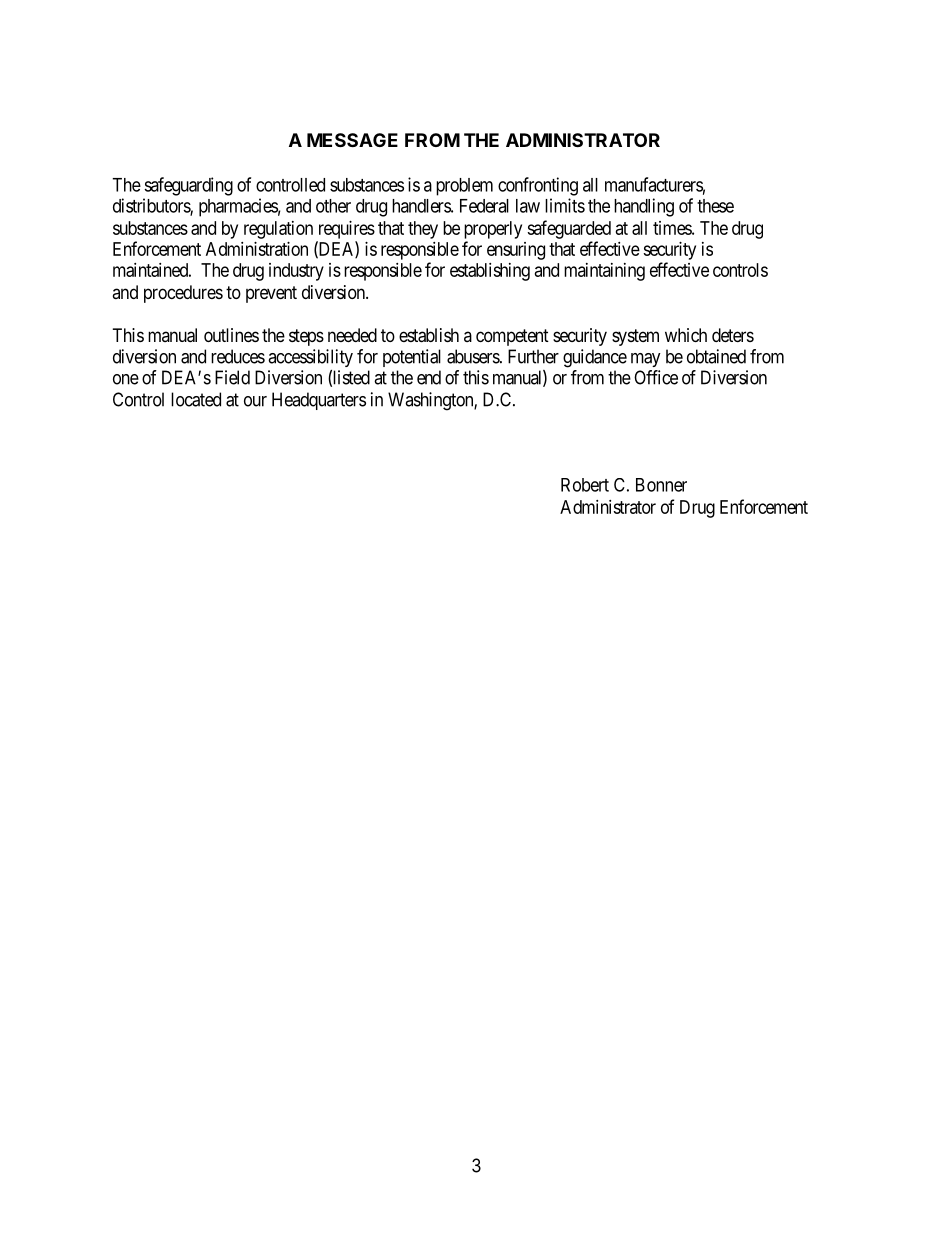 This page has width=952, height=1233. Describe the element at coordinates (604, 272) in the page. I see `maintaining` at that location.
